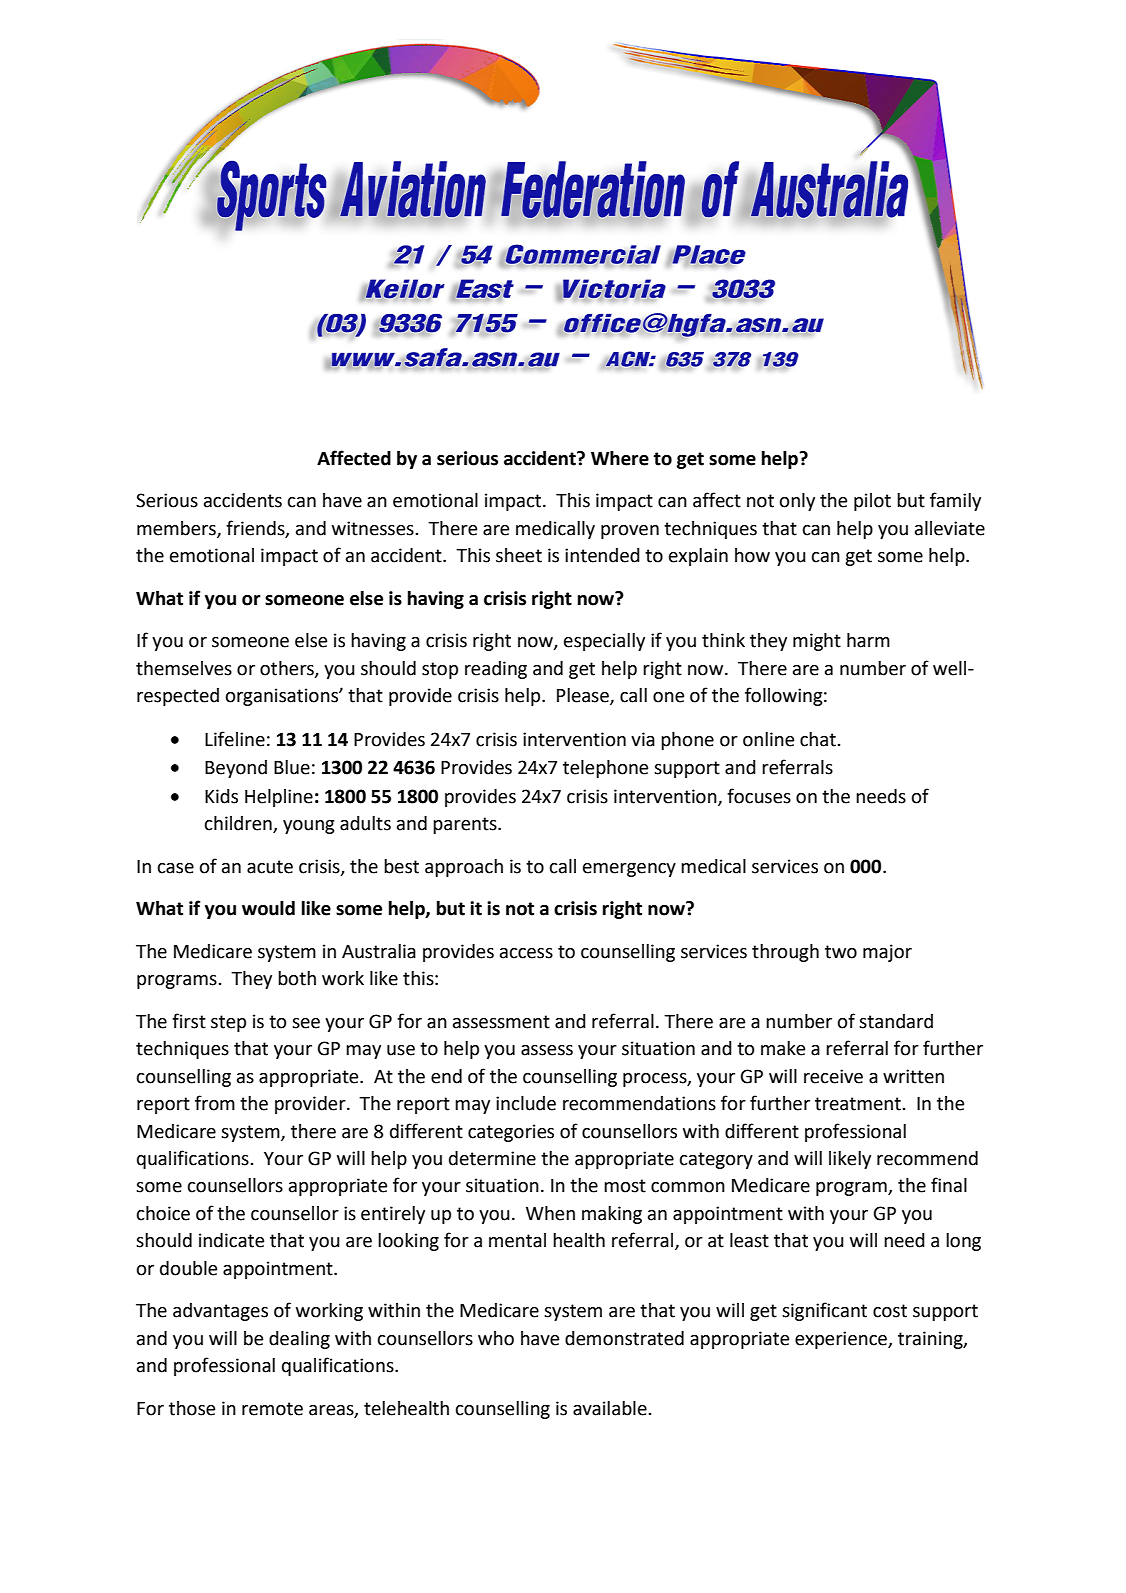 The image size is (1126, 1593). What do you see at coordinates (842, 1340) in the page?
I see `experience` at bounding box center [842, 1340].
